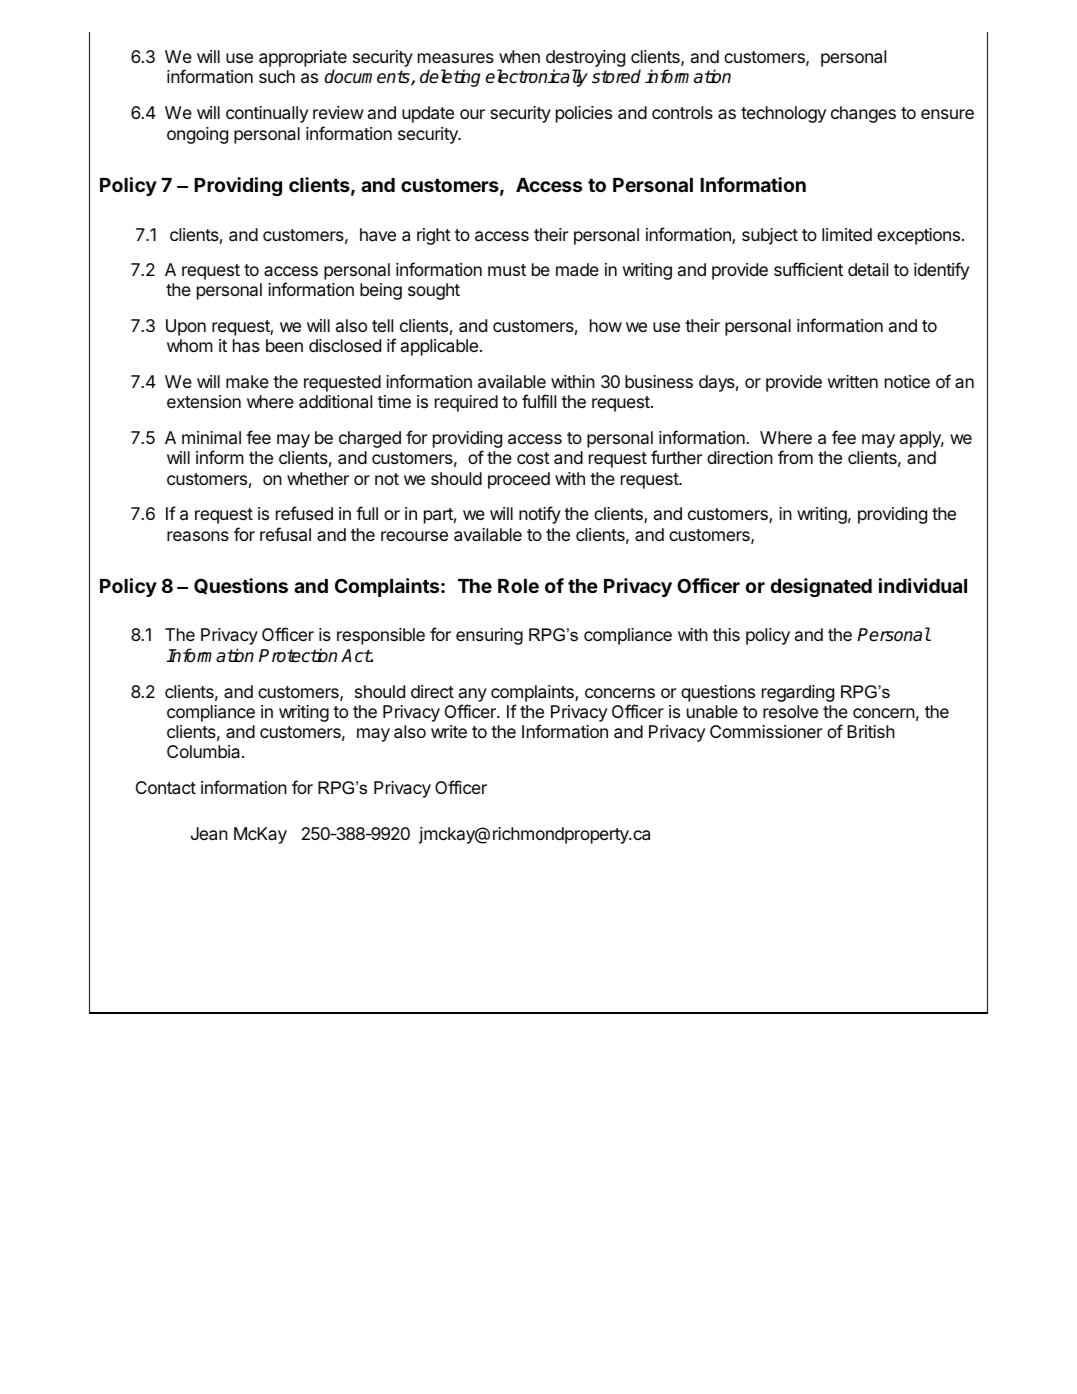  I want to click on electronically, so click(537, 78).
